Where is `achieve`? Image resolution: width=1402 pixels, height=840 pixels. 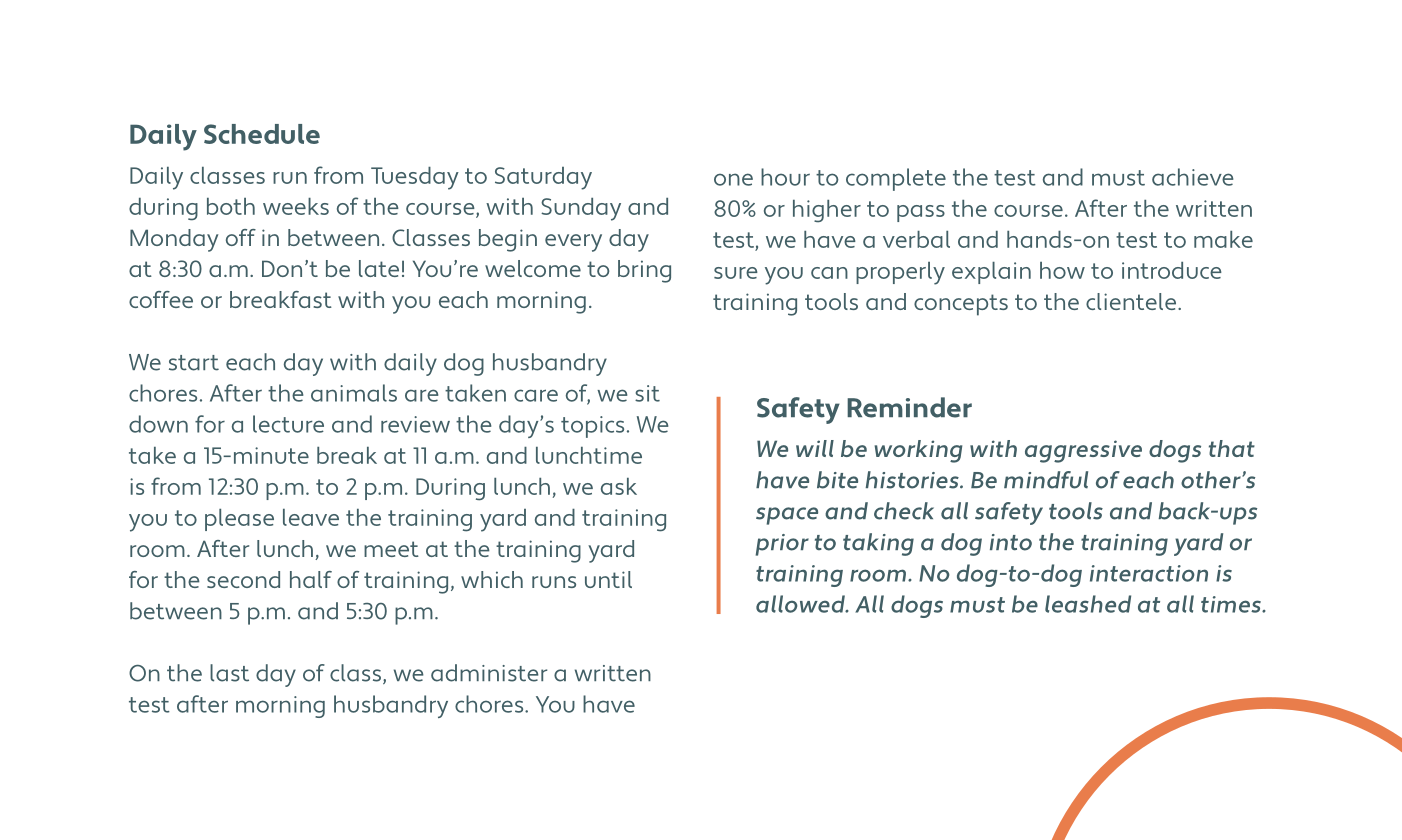
achieve is located at coordinates (1192, 177).
